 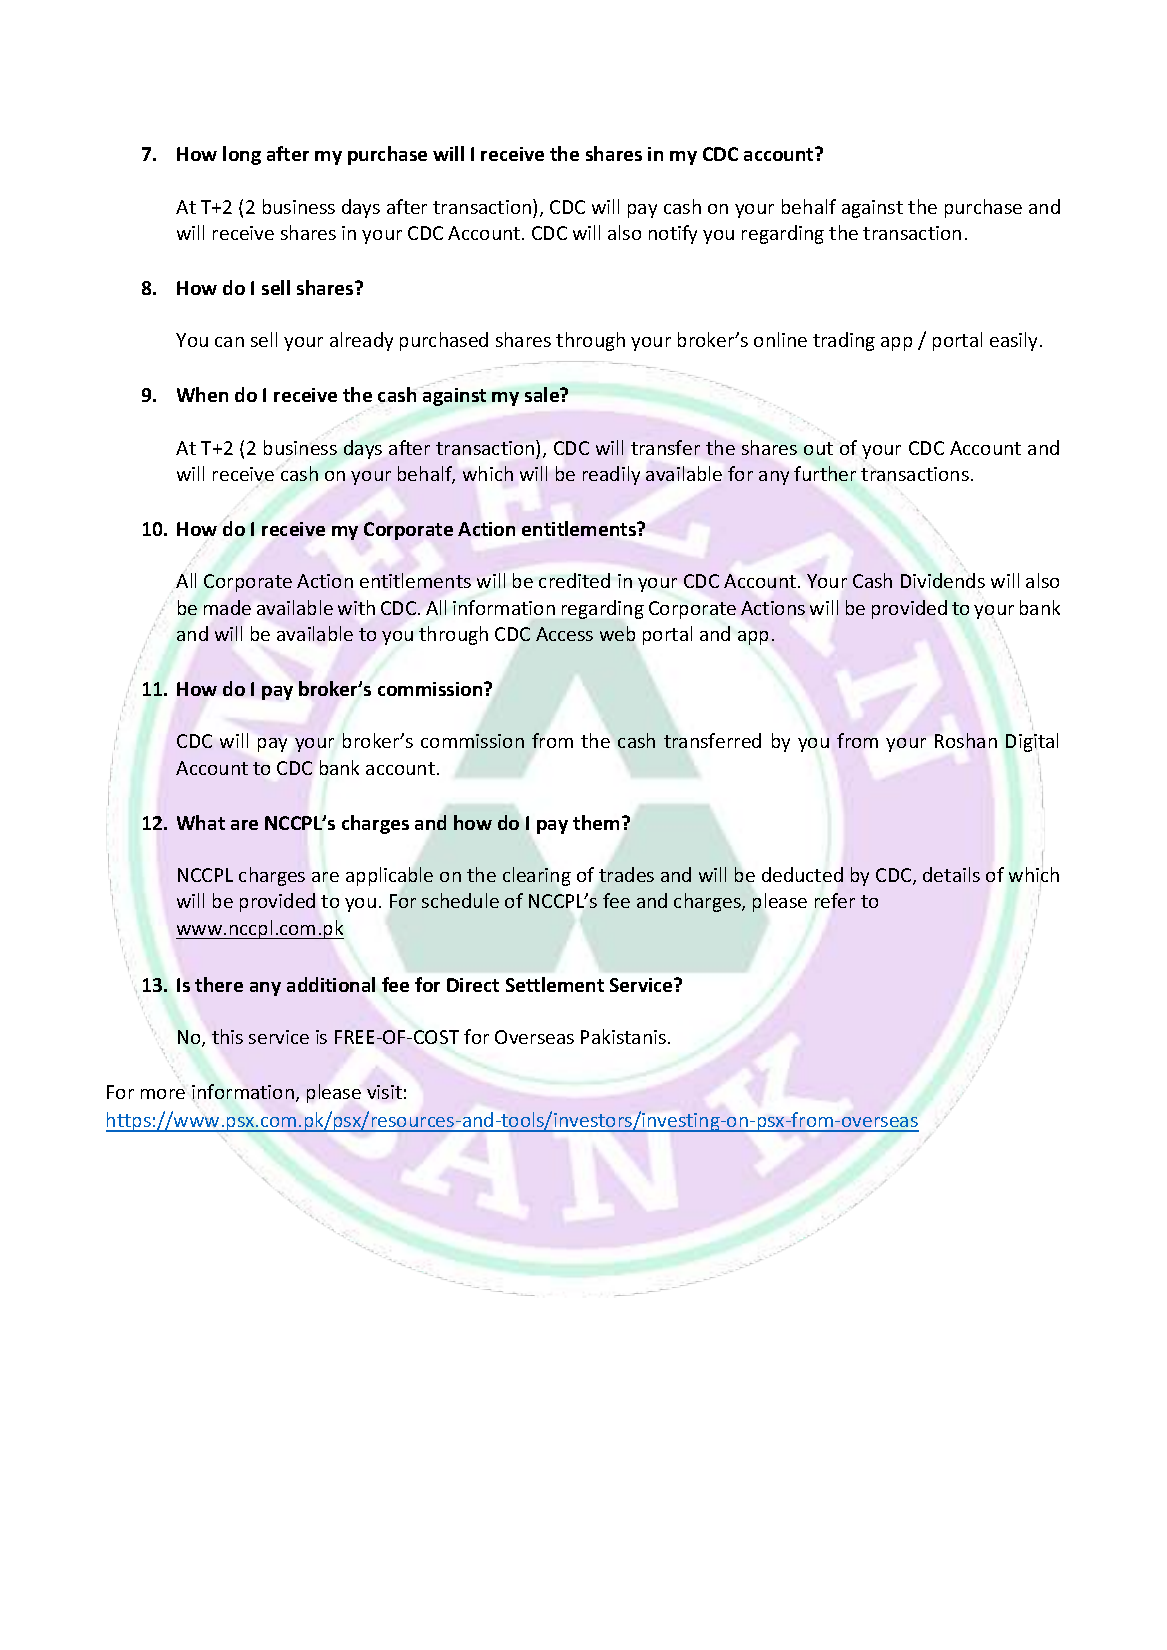 I want to click on this, so click(x=227, y=1036).
